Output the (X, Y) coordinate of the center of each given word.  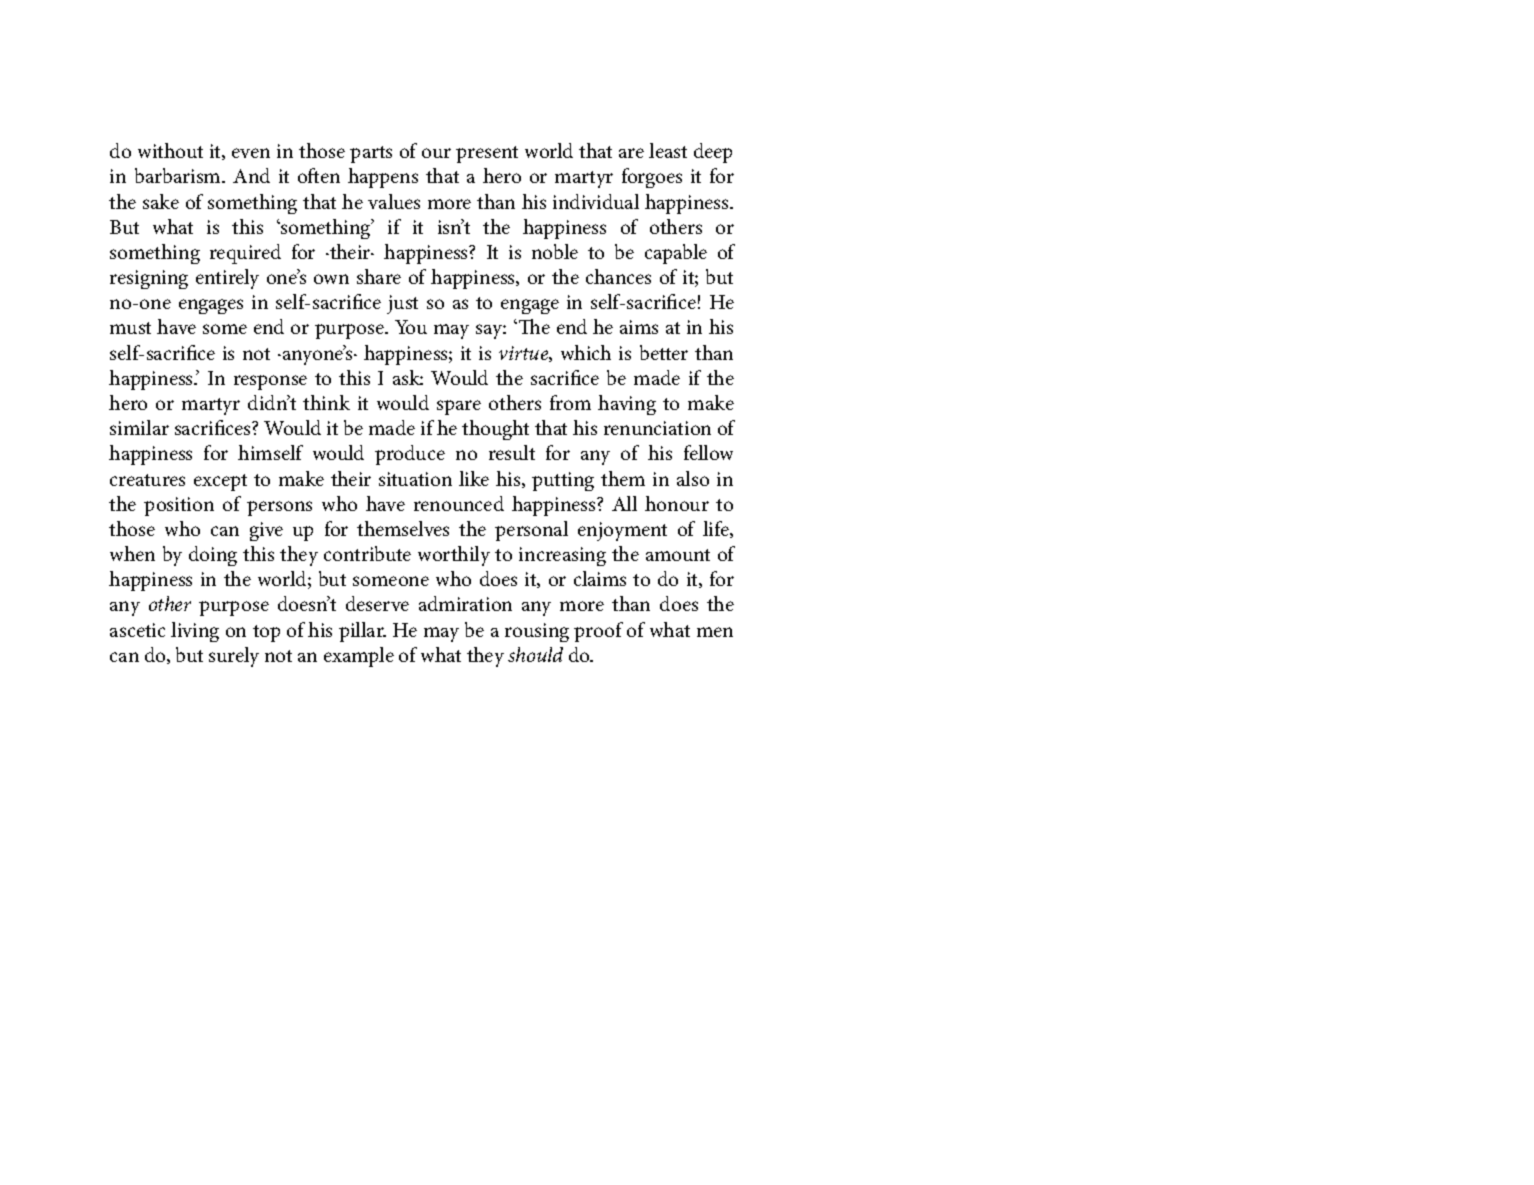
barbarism (179, 175)
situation (415, 479)
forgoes (652, 178)
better (664, 352)
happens (383, 178)
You (411, 327)
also (693, 478)
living (195, 632)
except (220, 482)
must (130, 328)
